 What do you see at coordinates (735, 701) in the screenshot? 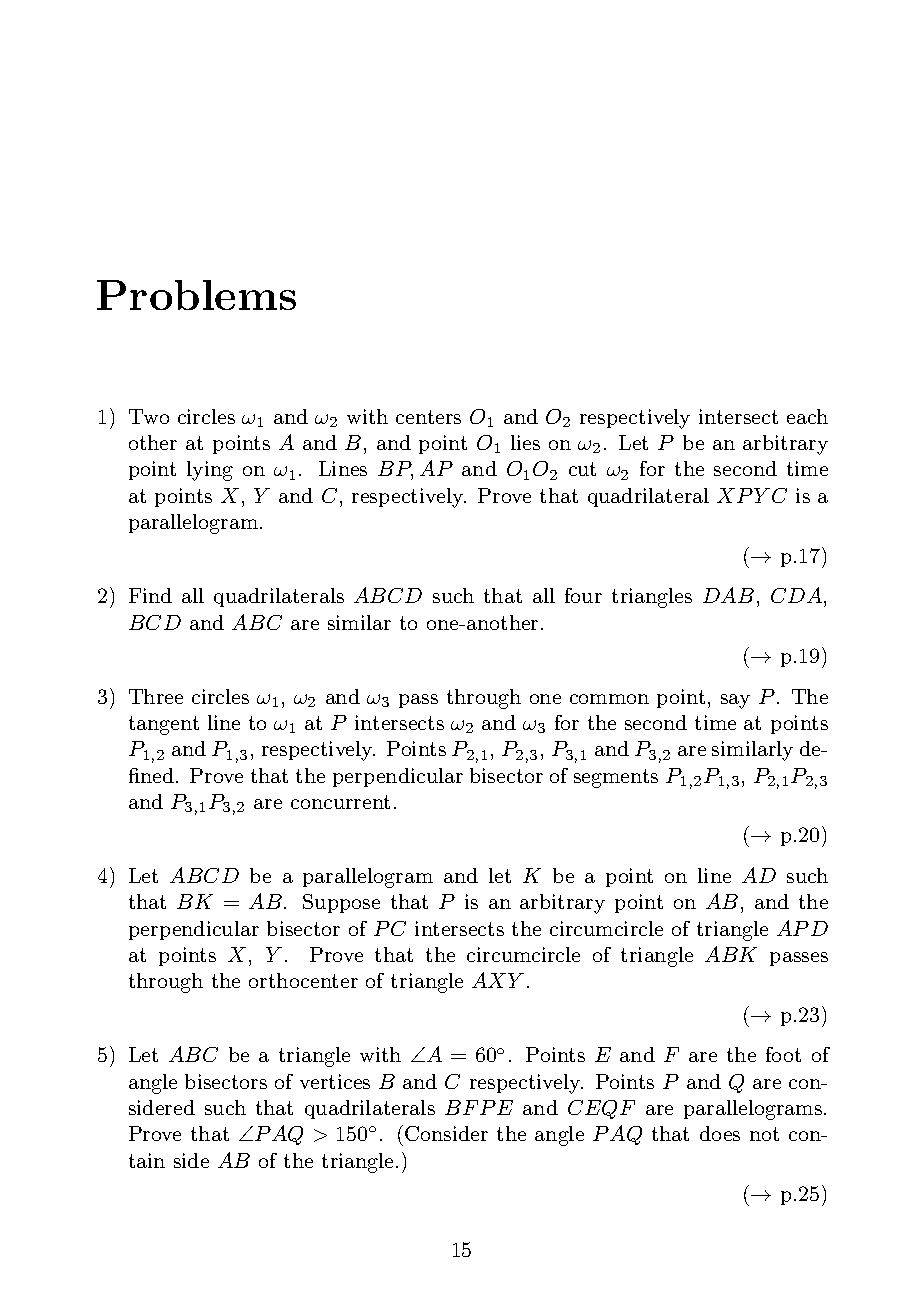
I see `say` at bounding box center [735, 701].
